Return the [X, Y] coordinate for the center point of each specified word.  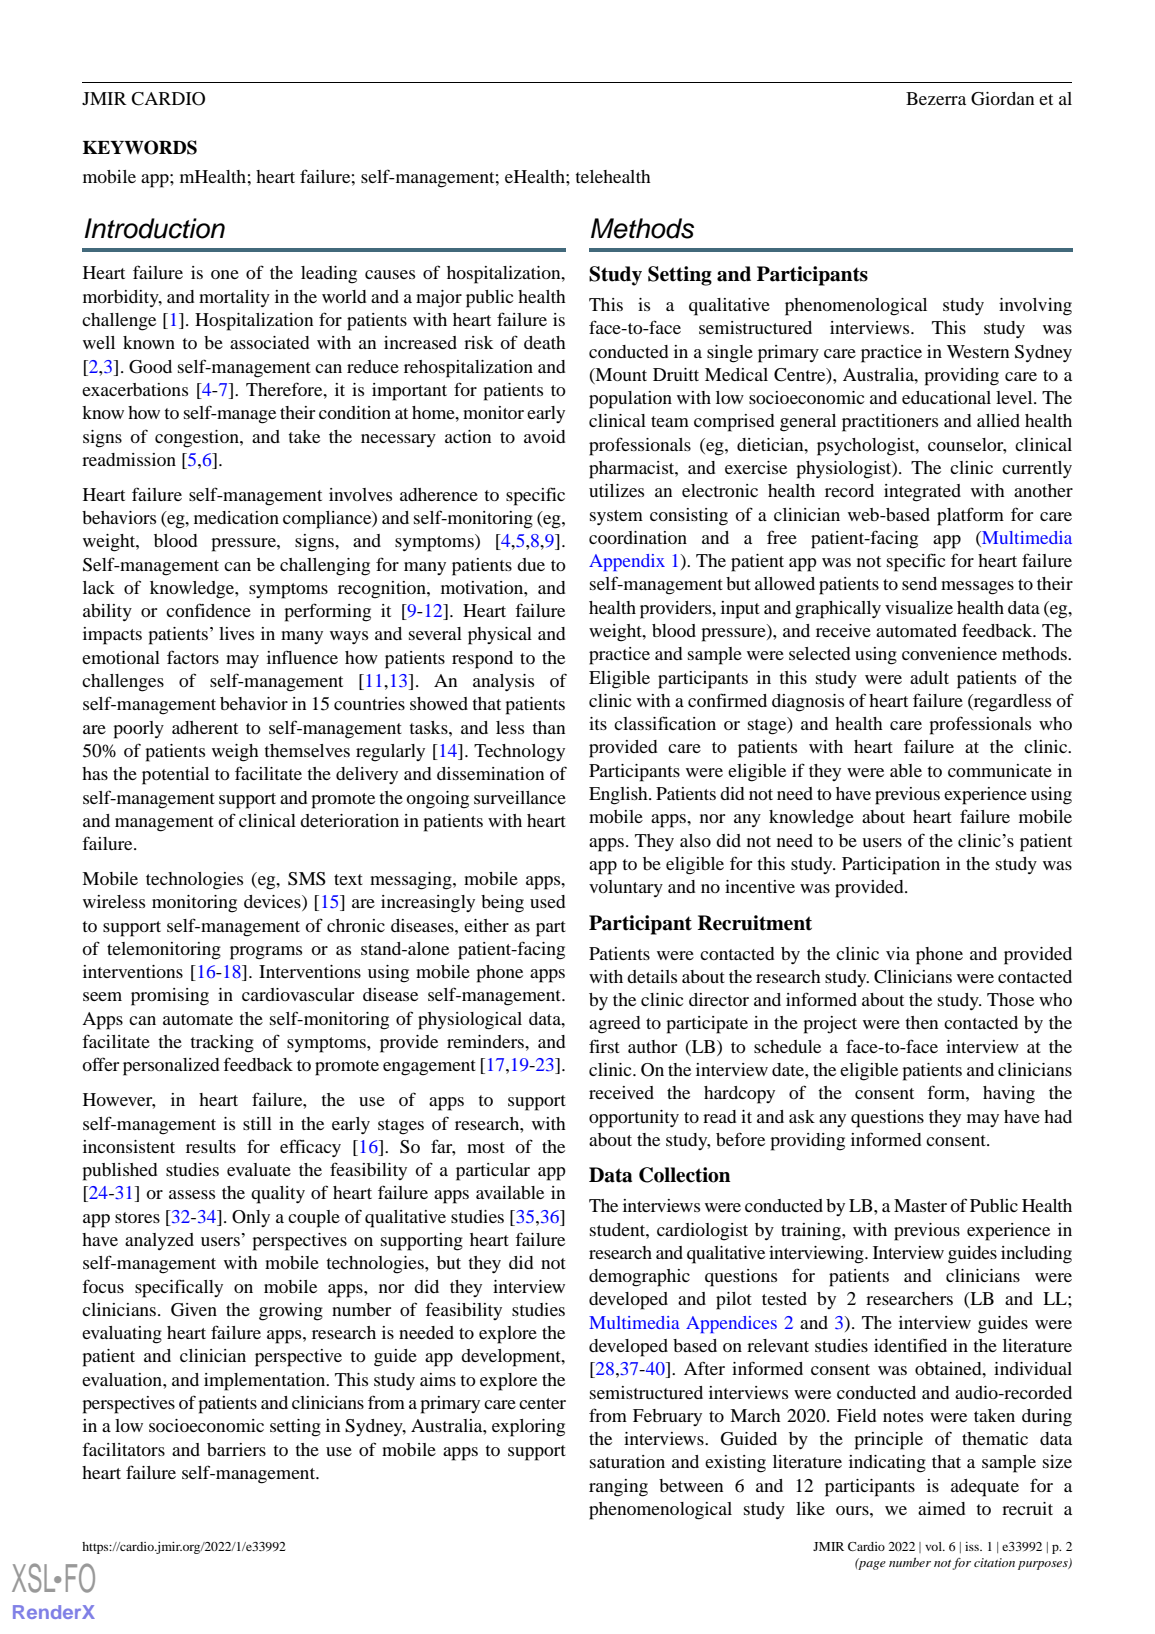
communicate [1000, 770]
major [439, 299]
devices [273, 903]
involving [1035, 307]
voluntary [626, 888]
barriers [236, 1449]
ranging [618, 1488]
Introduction [154, 228]
